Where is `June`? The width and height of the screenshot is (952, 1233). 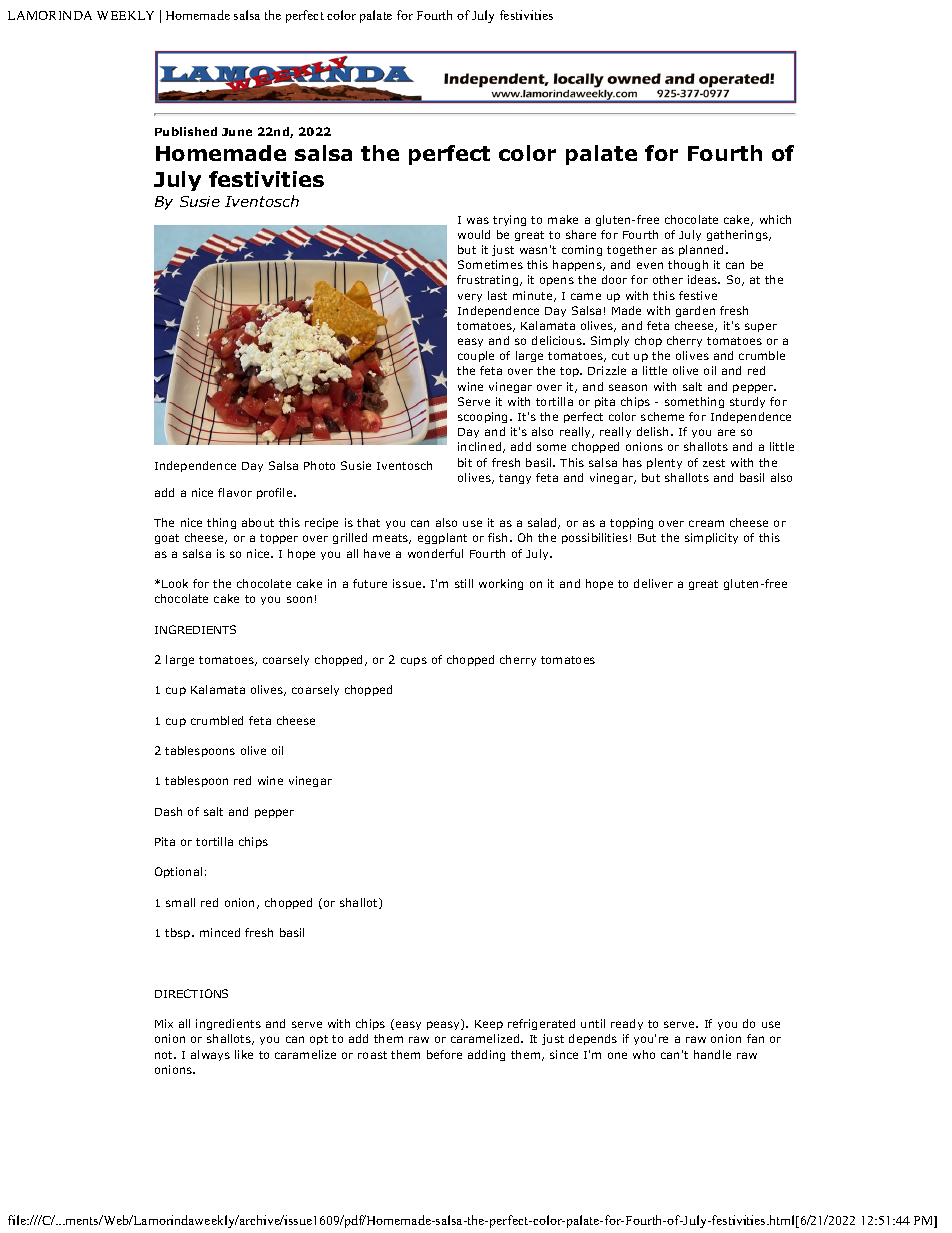
June is located at coordinates (237, 132).
